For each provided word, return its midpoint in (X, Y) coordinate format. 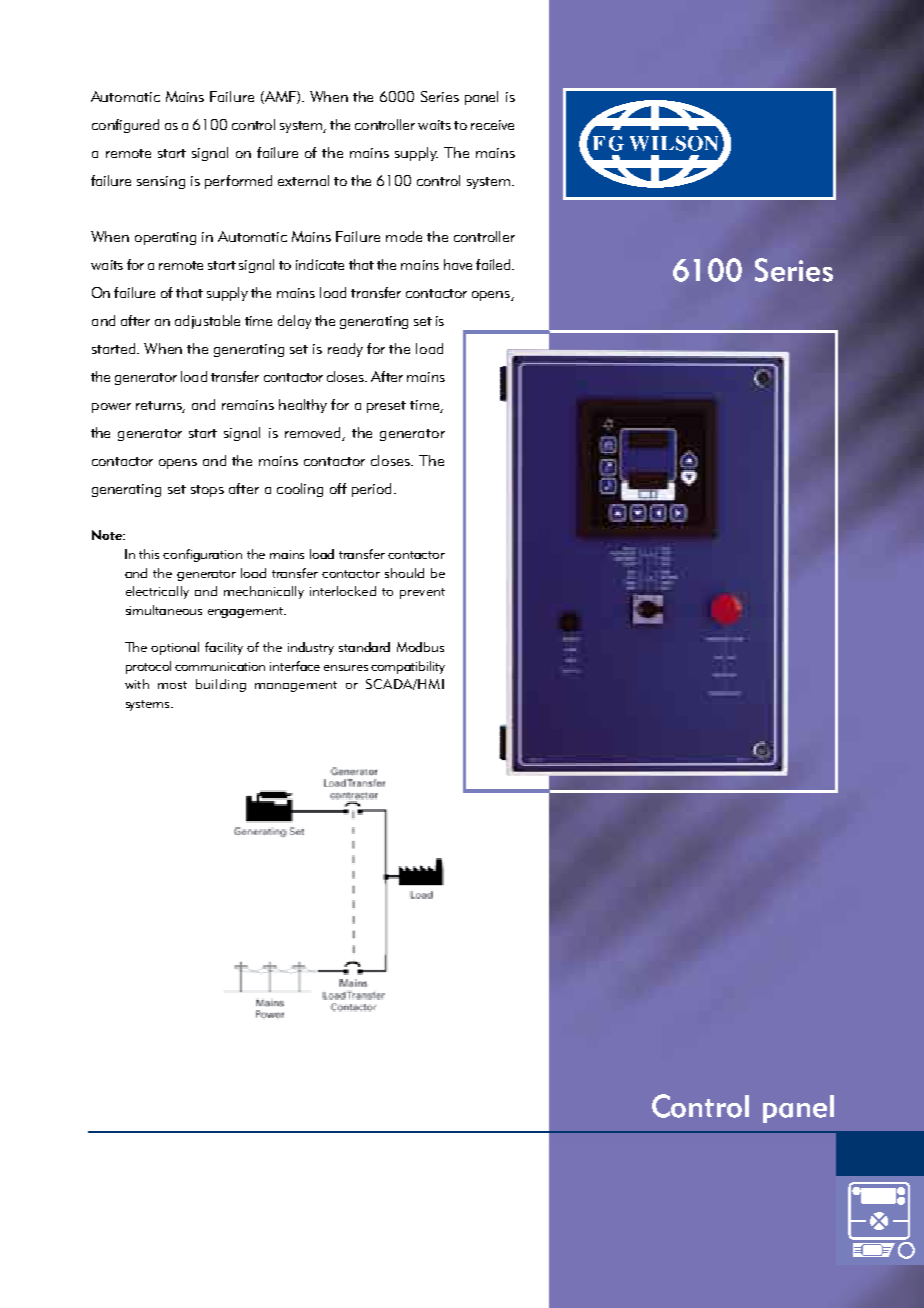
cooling (300, 490)
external (303, 180)
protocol (148, 667)
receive (492, 125)
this (149, 554)
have (458, 264)
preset (386, 407)
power (111, 408)
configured (125, 126)
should (404, 573)
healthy (303, 406)
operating (165, 238)
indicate (320, 264)
